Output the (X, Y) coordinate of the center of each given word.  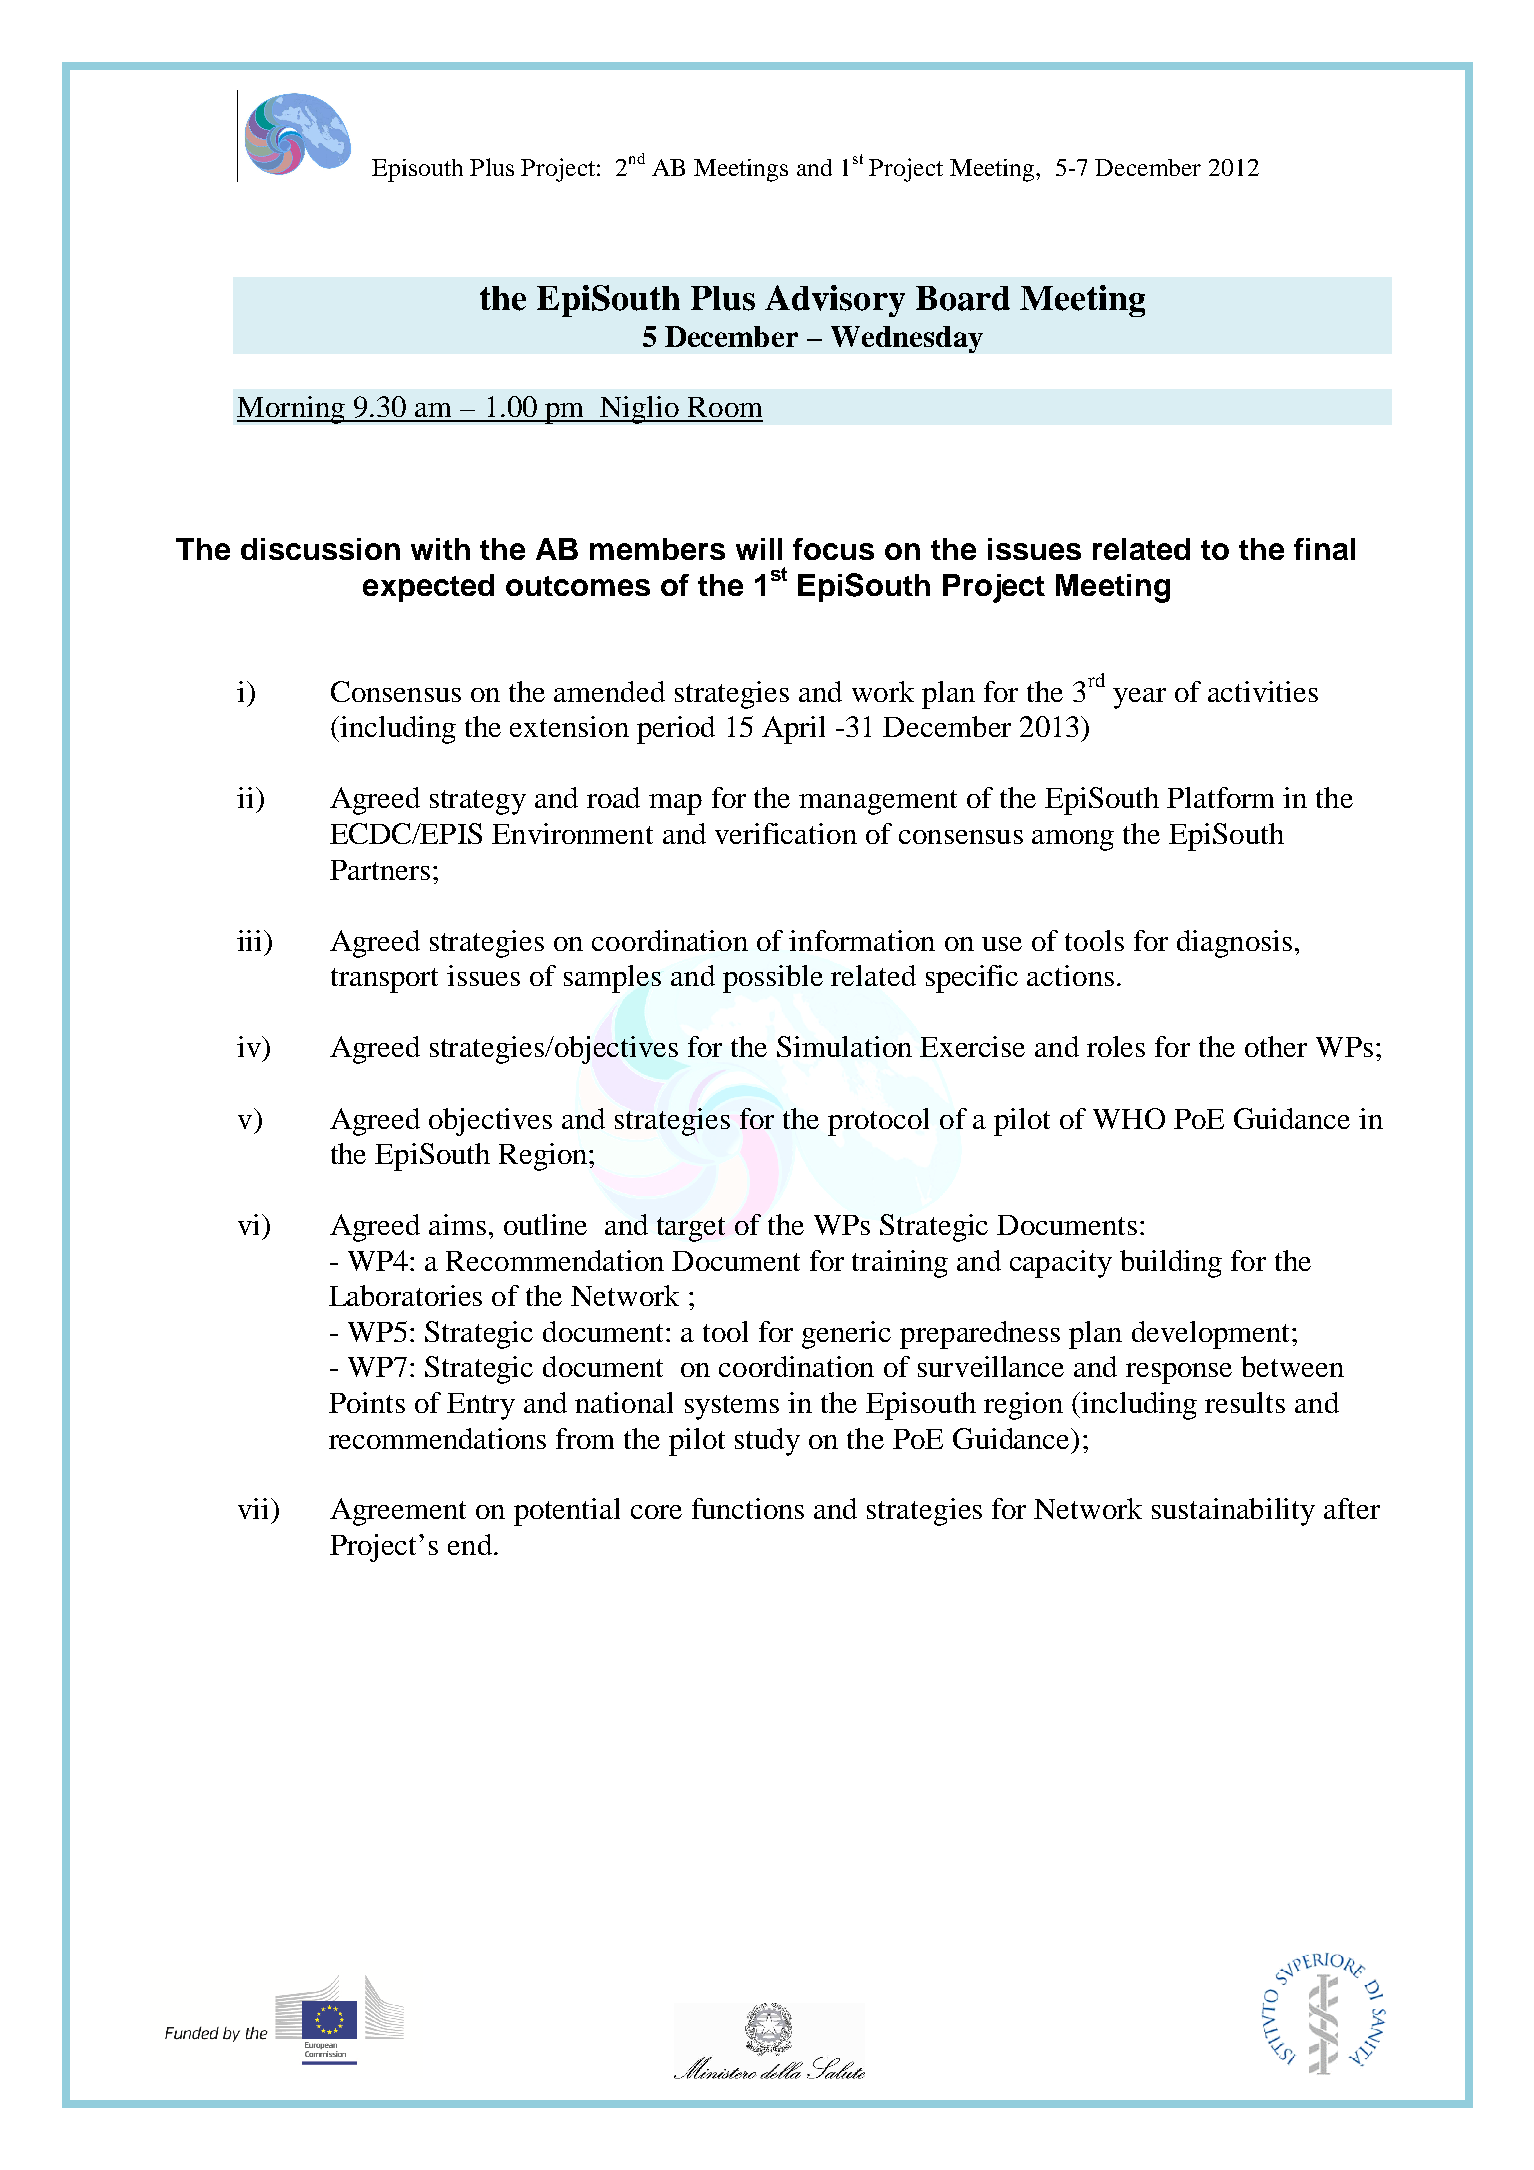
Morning (292, 410)
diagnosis (1234, 944)
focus (833, 549)
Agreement (398, 1512)
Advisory (835, 301)
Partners (380, 870)
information (862, 940)
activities (1263, 691)
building (1171, 1264)
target (691, 1229)
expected (428, 588)
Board (963, 298)
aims (457, 1224)
